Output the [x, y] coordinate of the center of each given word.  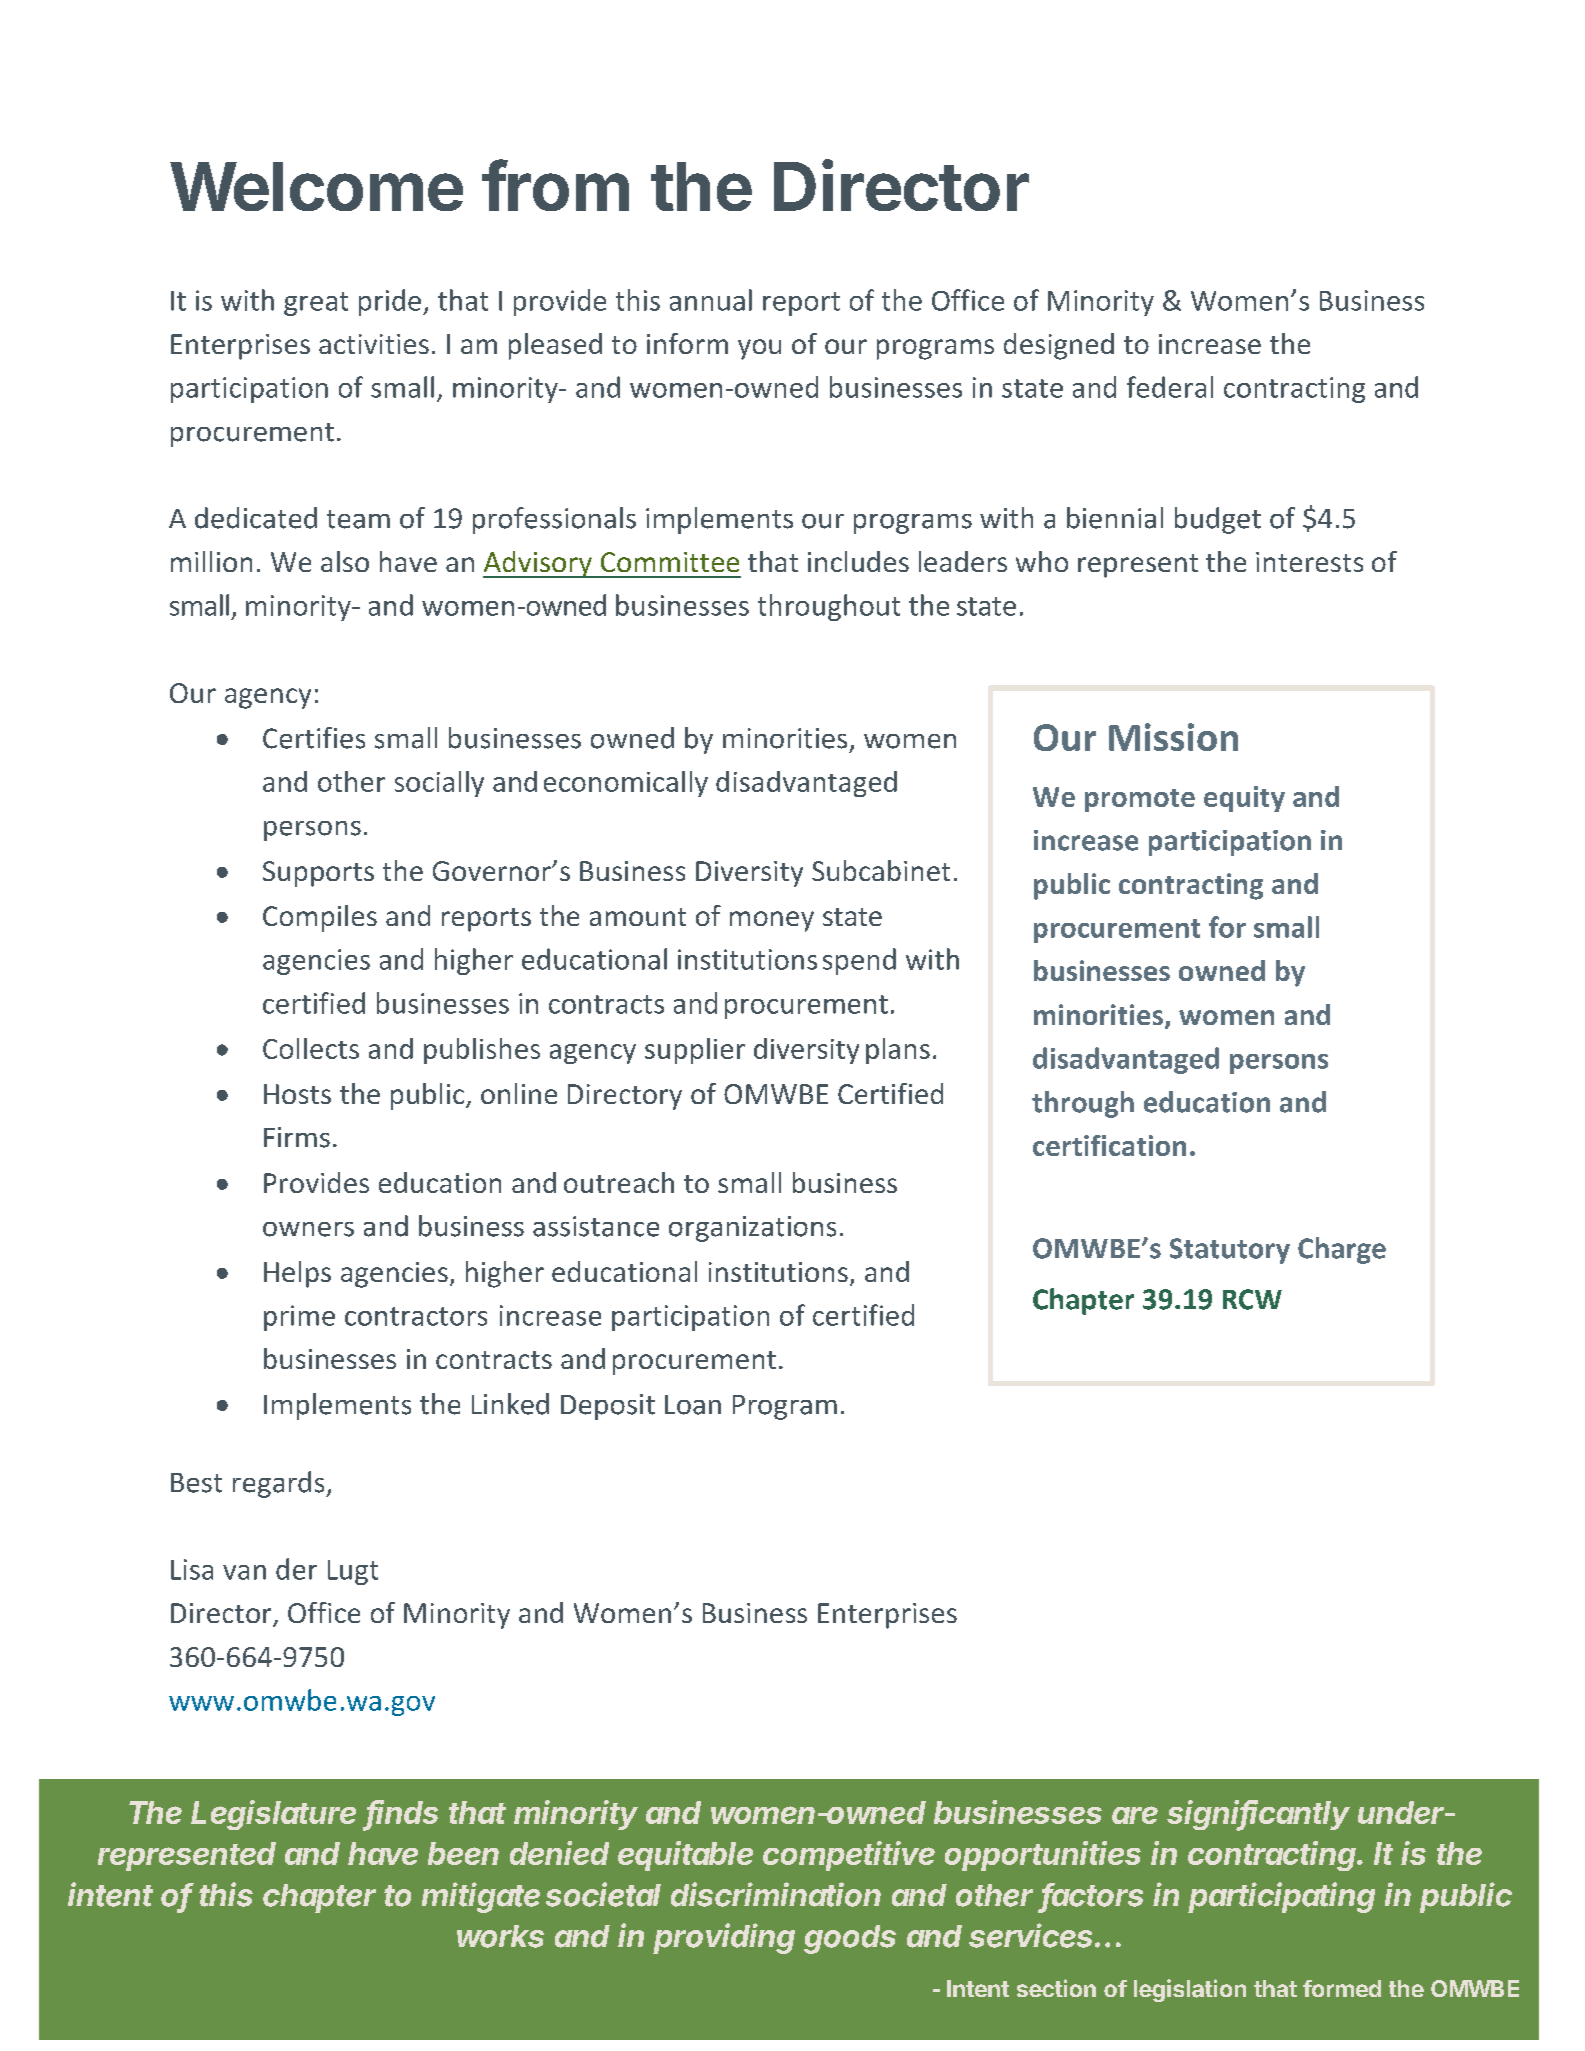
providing [724, 1938]
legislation [1190, 1990]
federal [1170, 387]
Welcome [316, 186]
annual [711, 300]
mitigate [481, 1897]
